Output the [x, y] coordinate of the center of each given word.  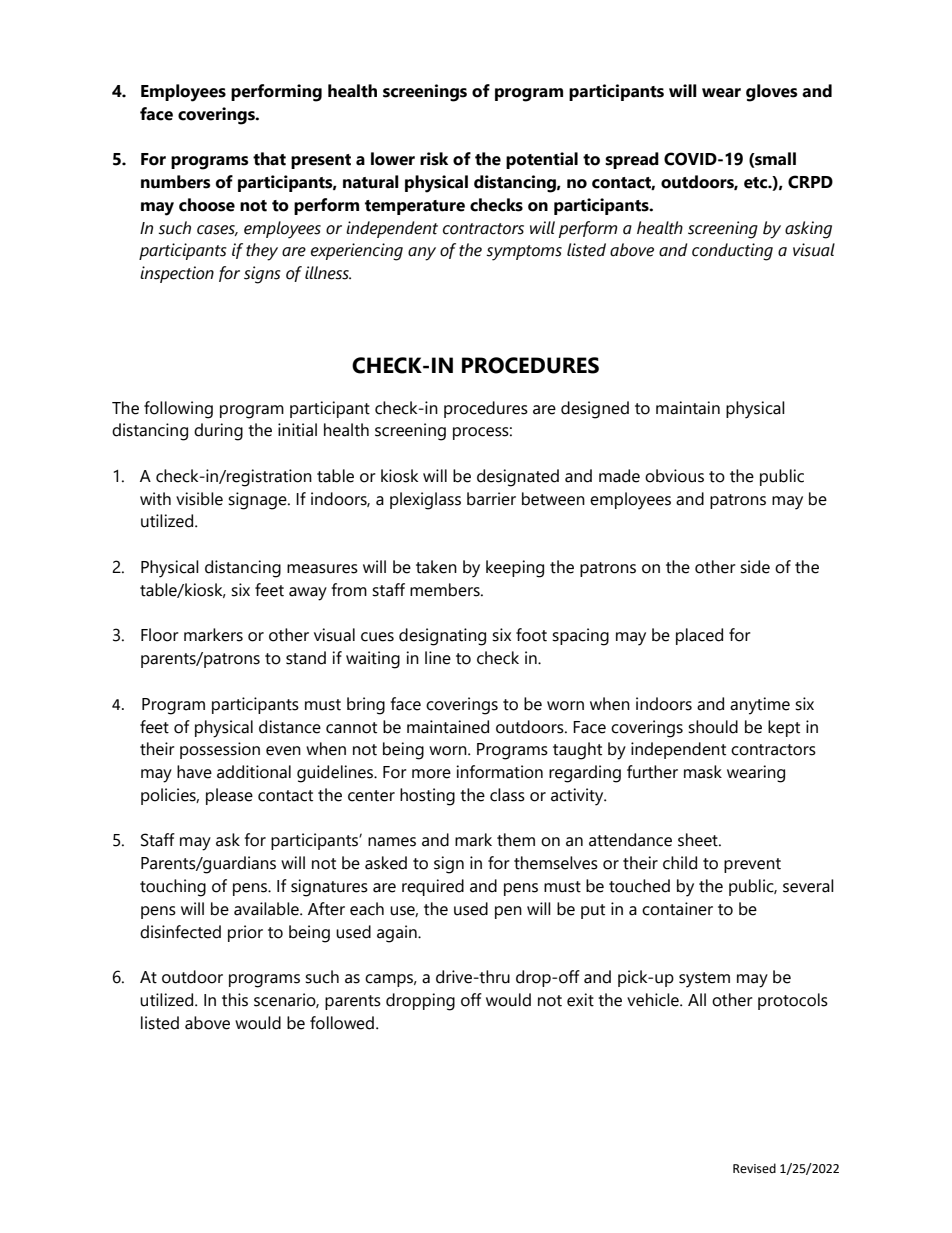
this [235, 1000]
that [269, 159]
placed [699, 636]
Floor [160, 635]
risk [434, 159]
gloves [772, 93]
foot [531, 635]
